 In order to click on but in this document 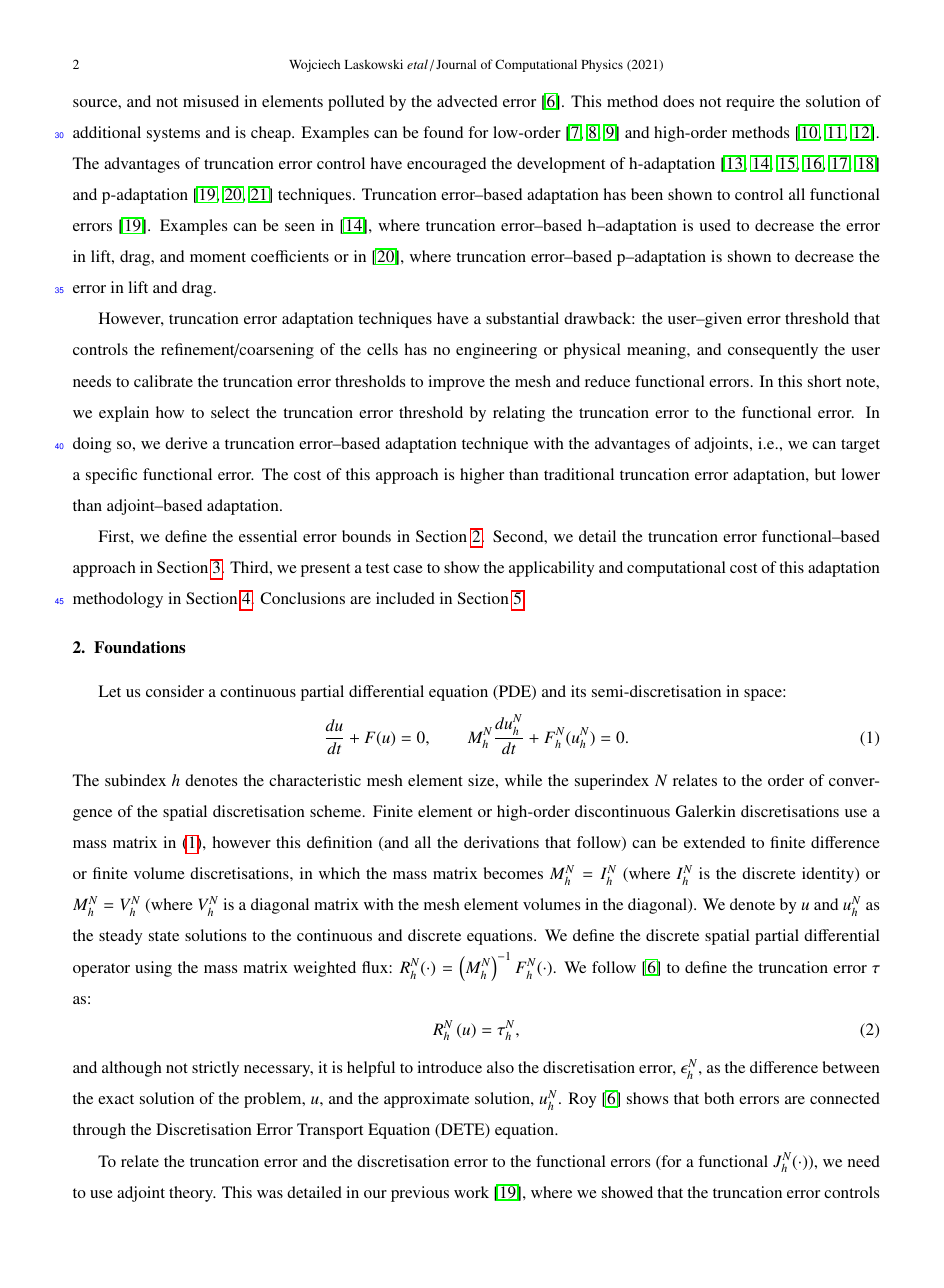, I will do `click(825, 474)`.
